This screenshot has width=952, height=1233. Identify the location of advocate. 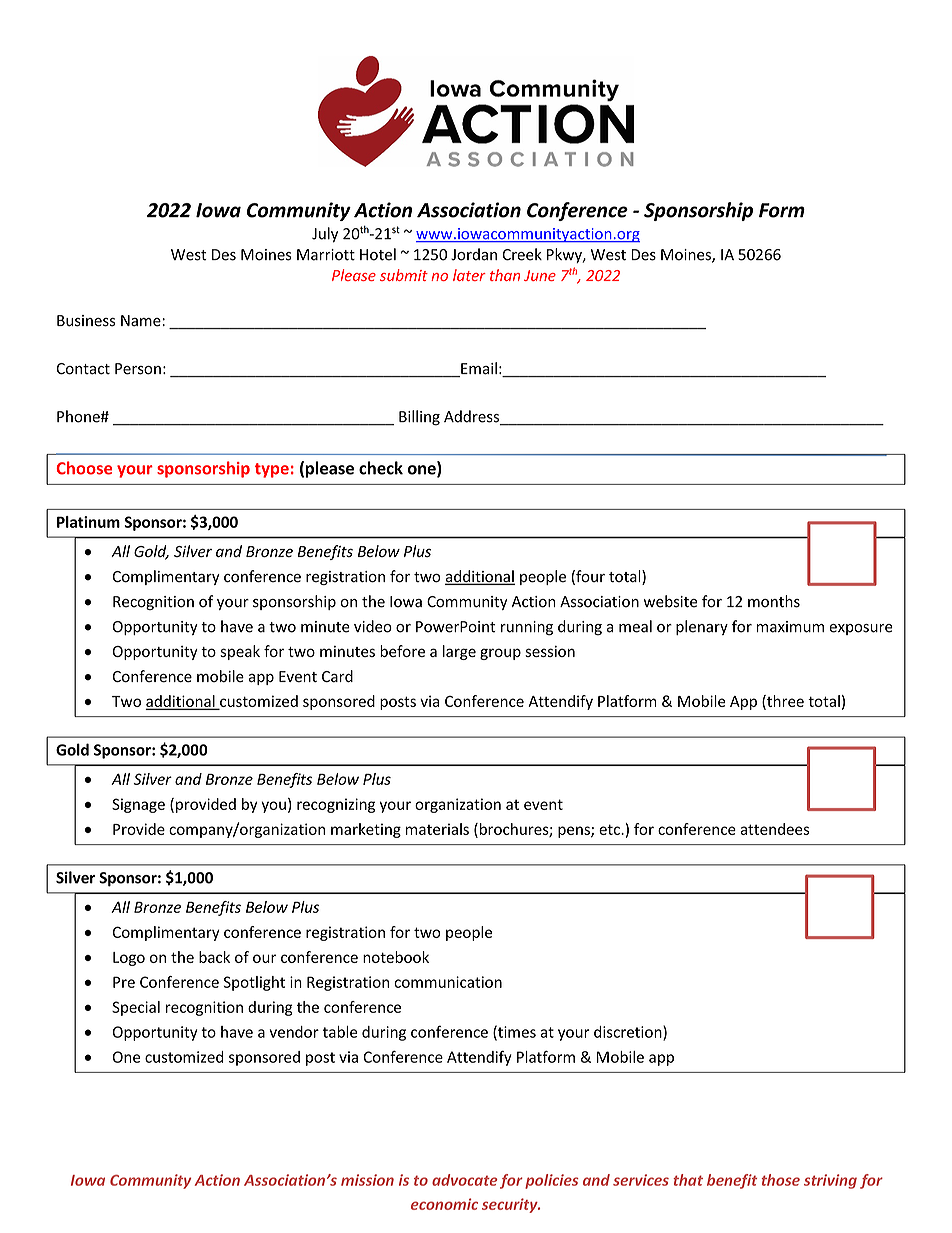
(465, 1180).
